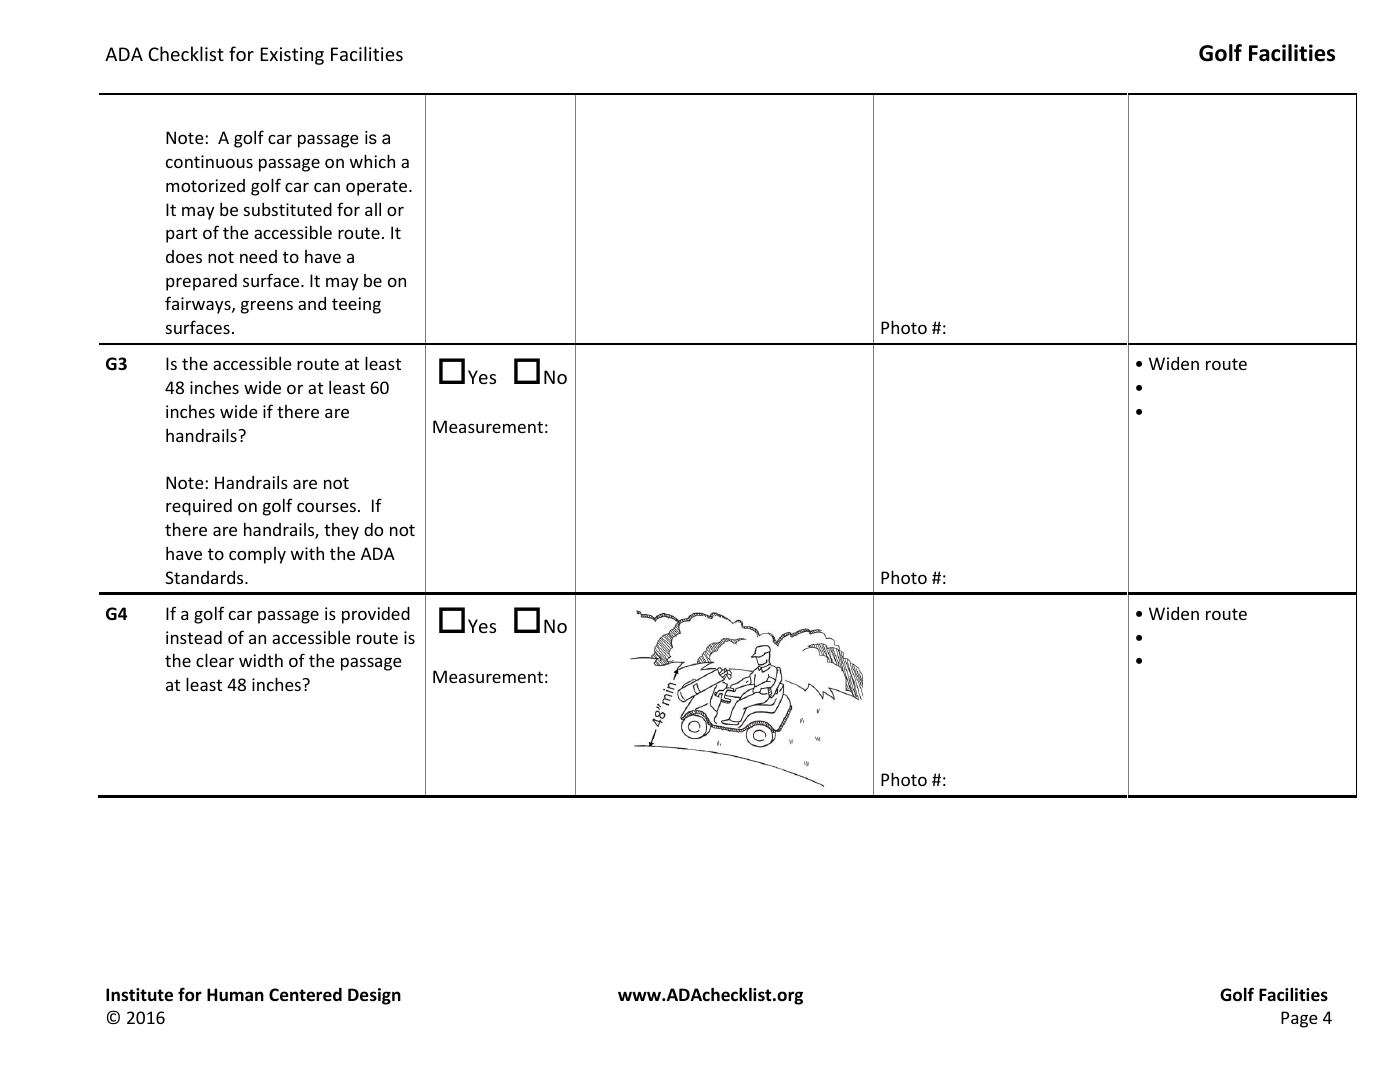  I want to click on they, so click(341, 531).
